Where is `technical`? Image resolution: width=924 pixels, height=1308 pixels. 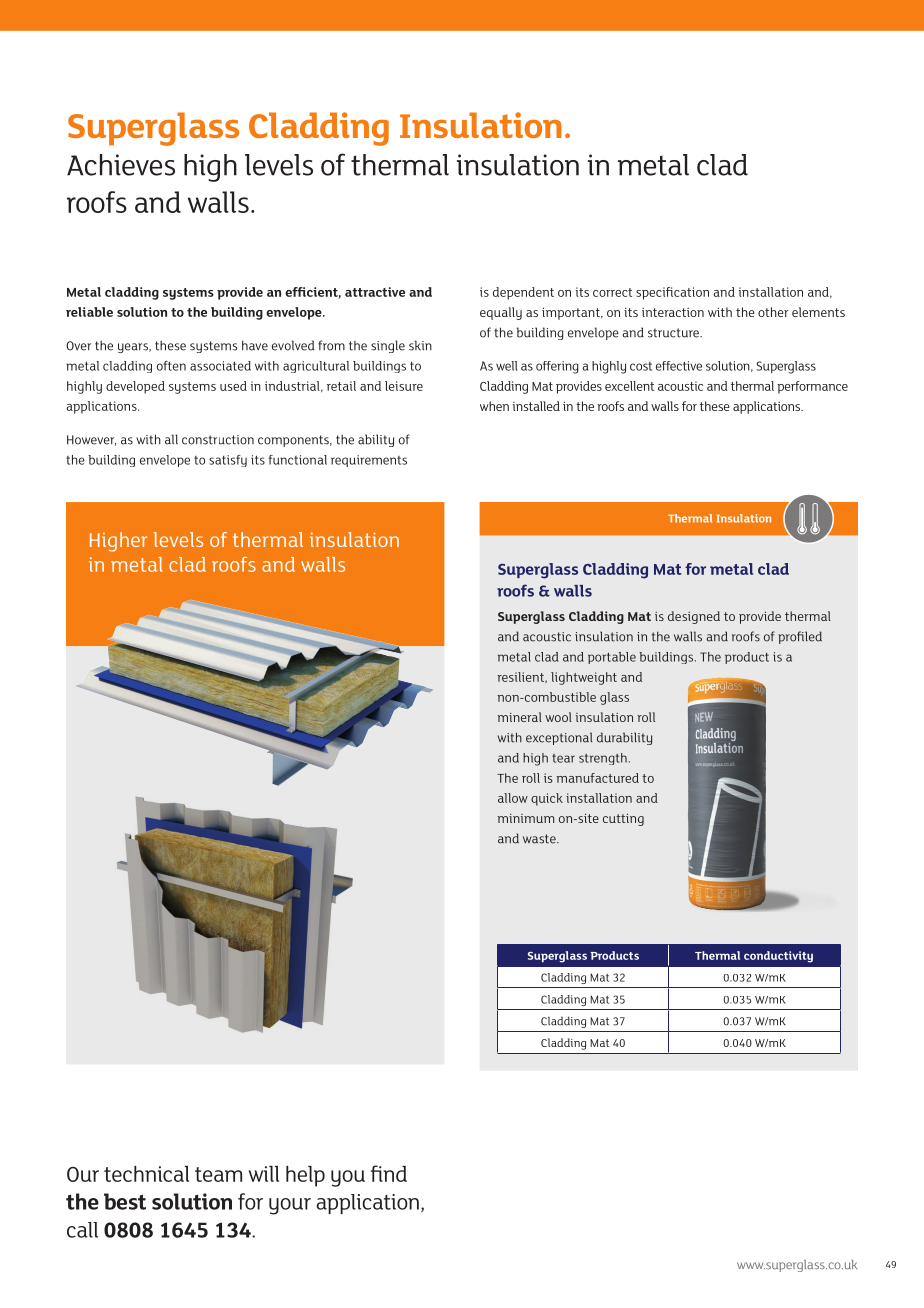
technical is located at coordinates (146, 1174).
